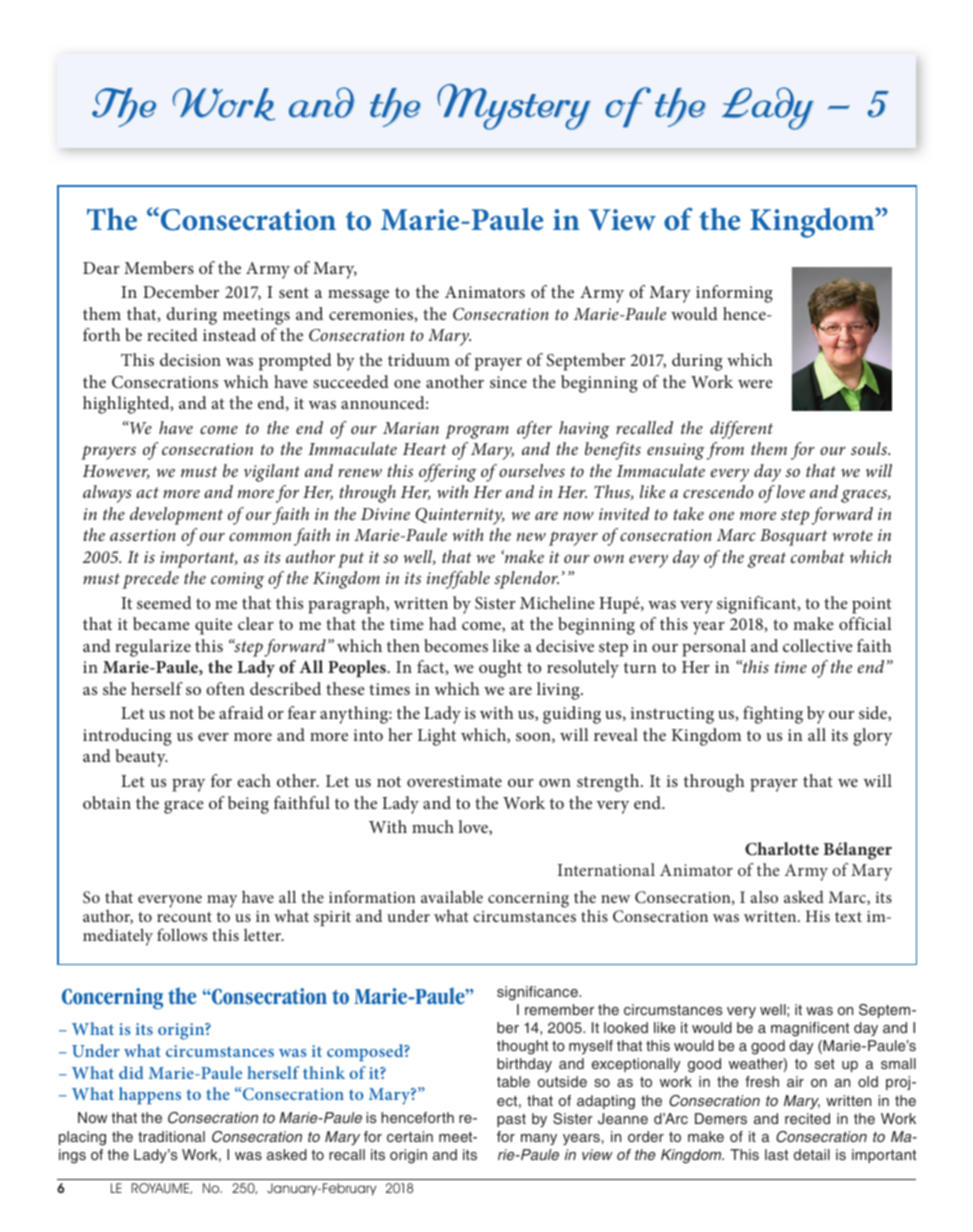 This screenshot has width=973, height=1232. I want to click on Mystery, so click(514, 107).
